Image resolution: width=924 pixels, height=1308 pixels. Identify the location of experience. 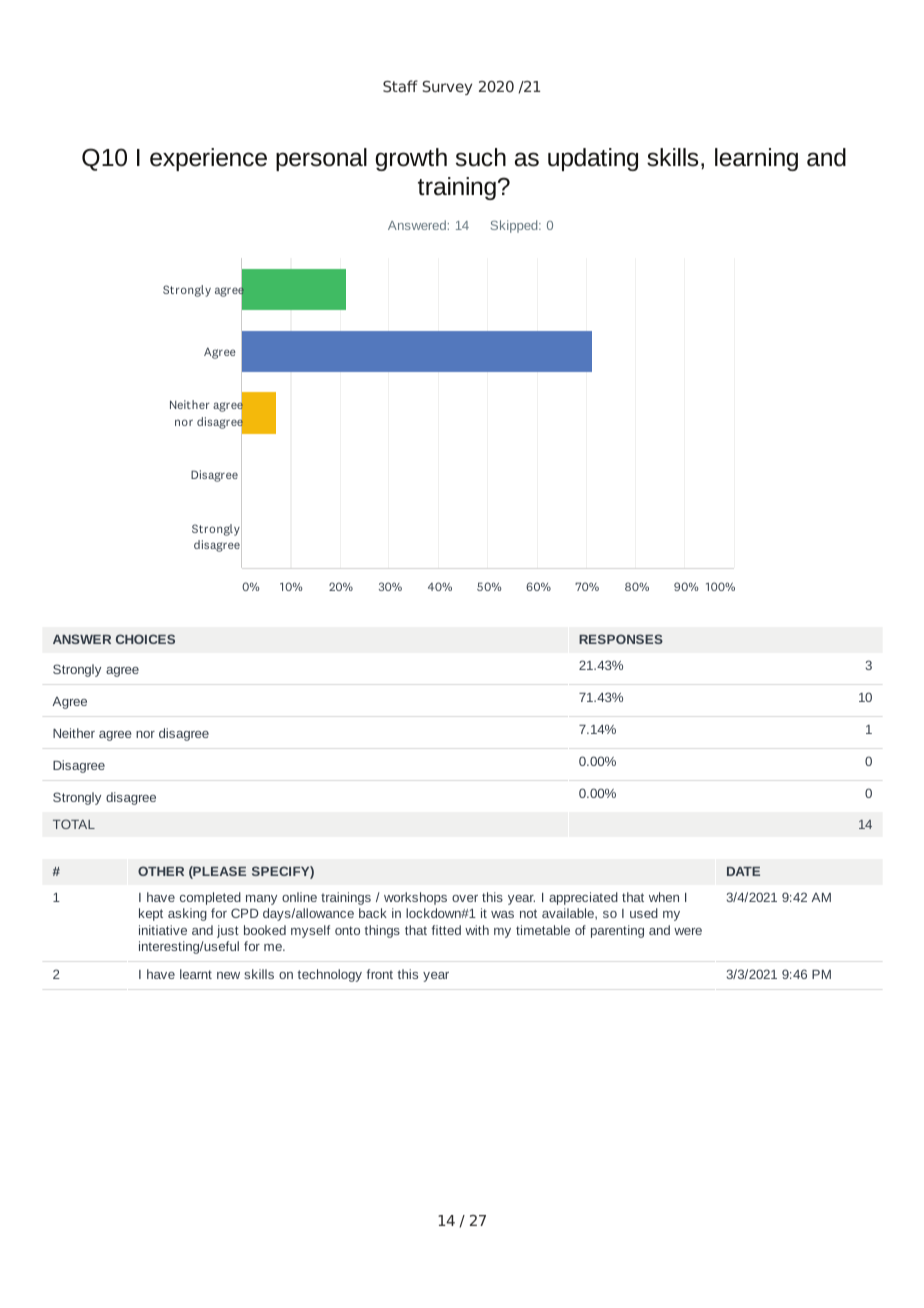
(208, 159).
